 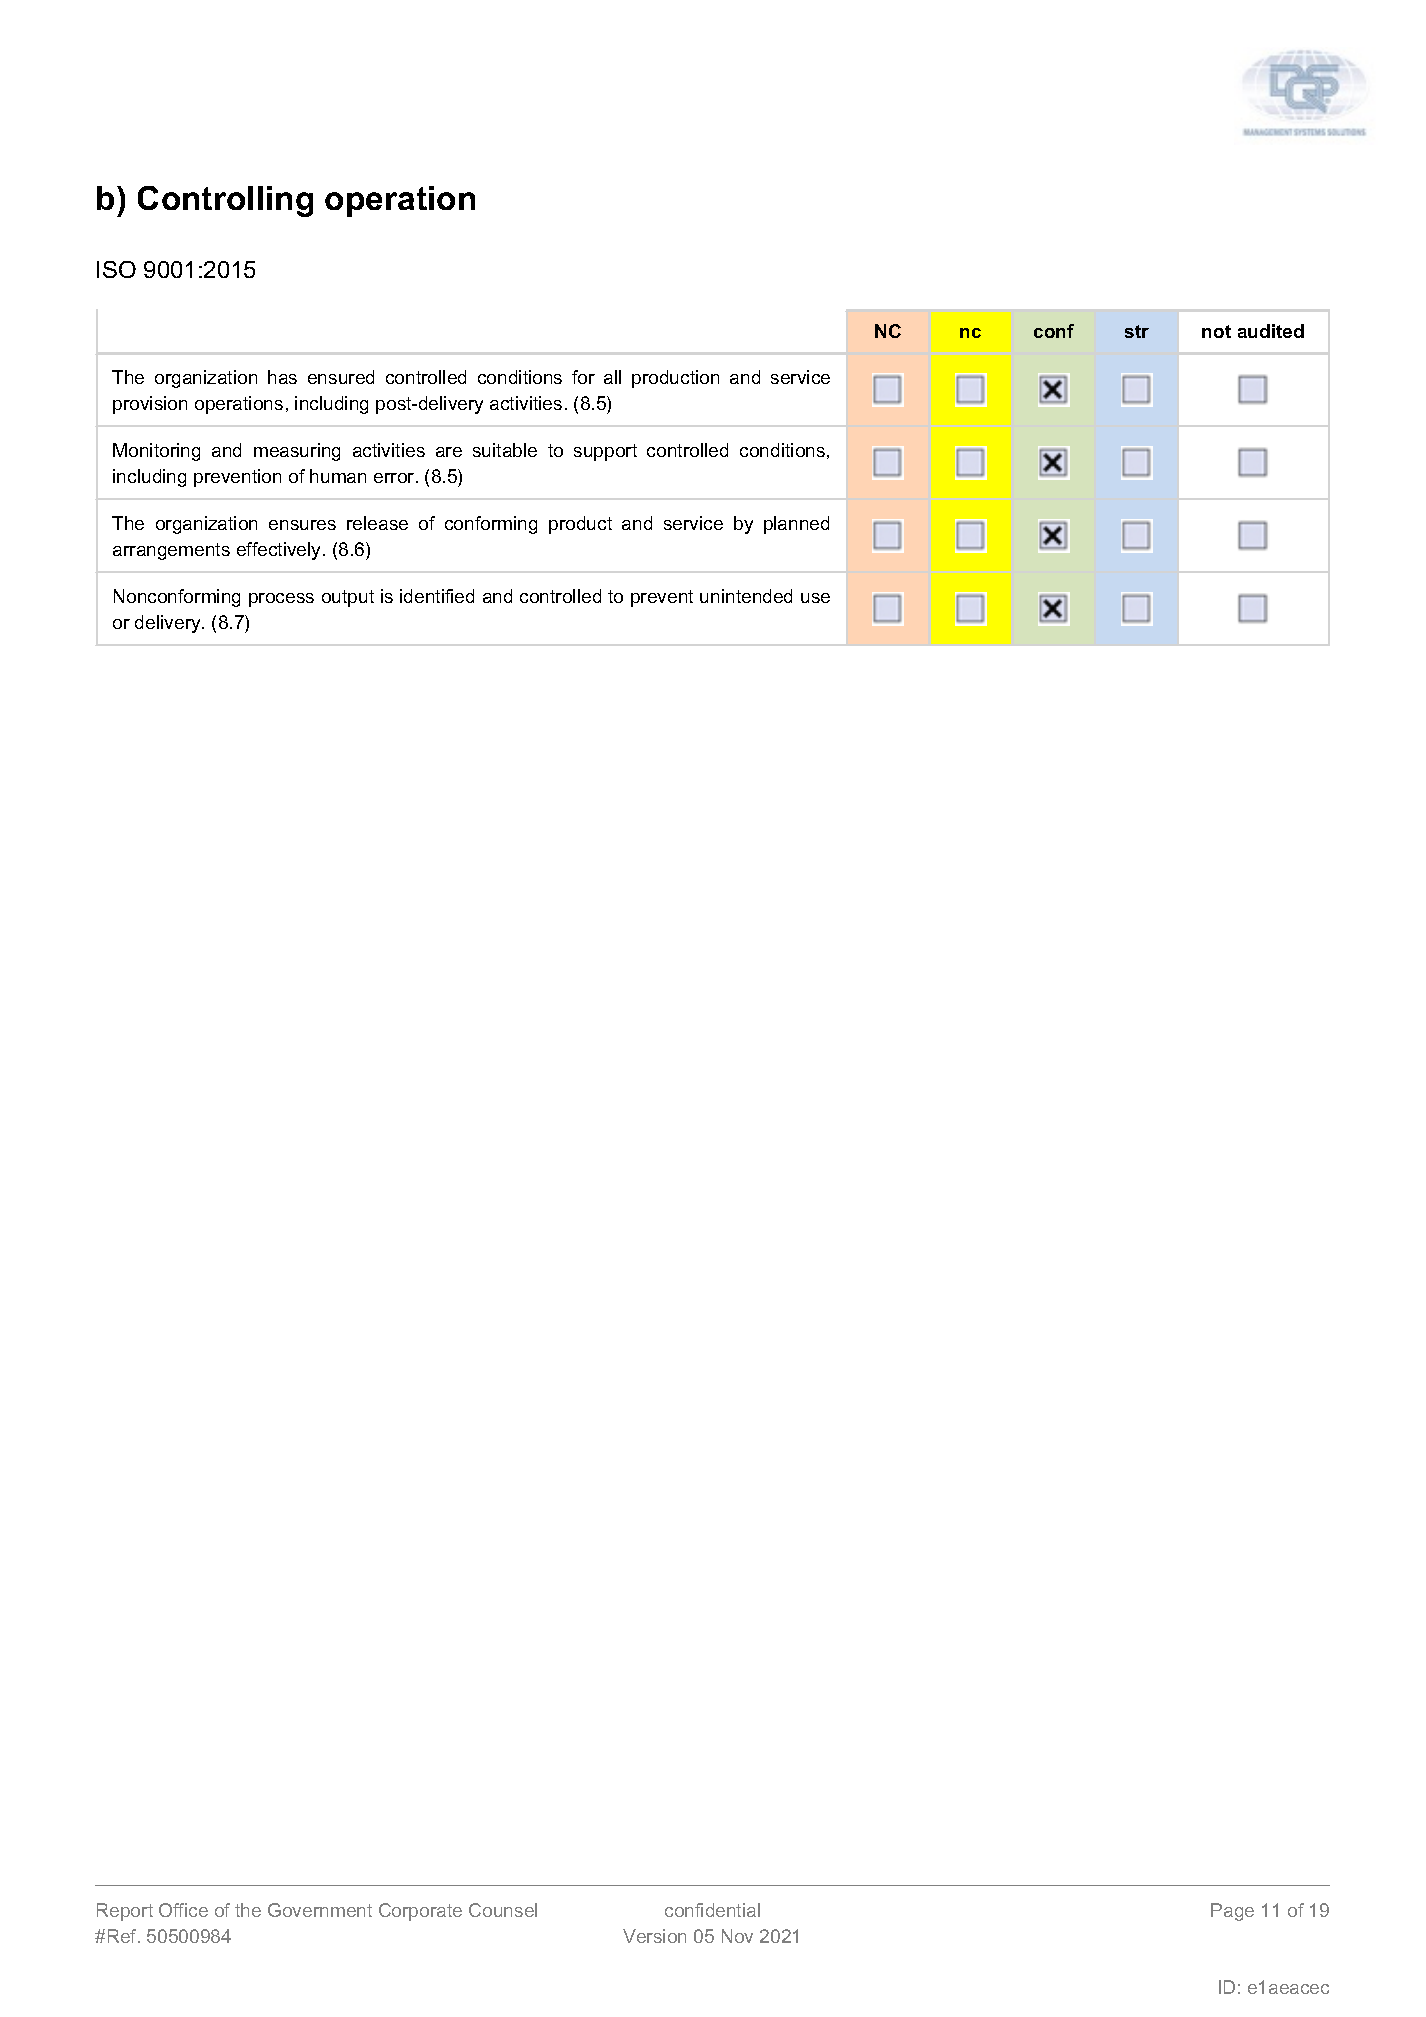 I want to click on Version, so click(x=654, y=1936).
